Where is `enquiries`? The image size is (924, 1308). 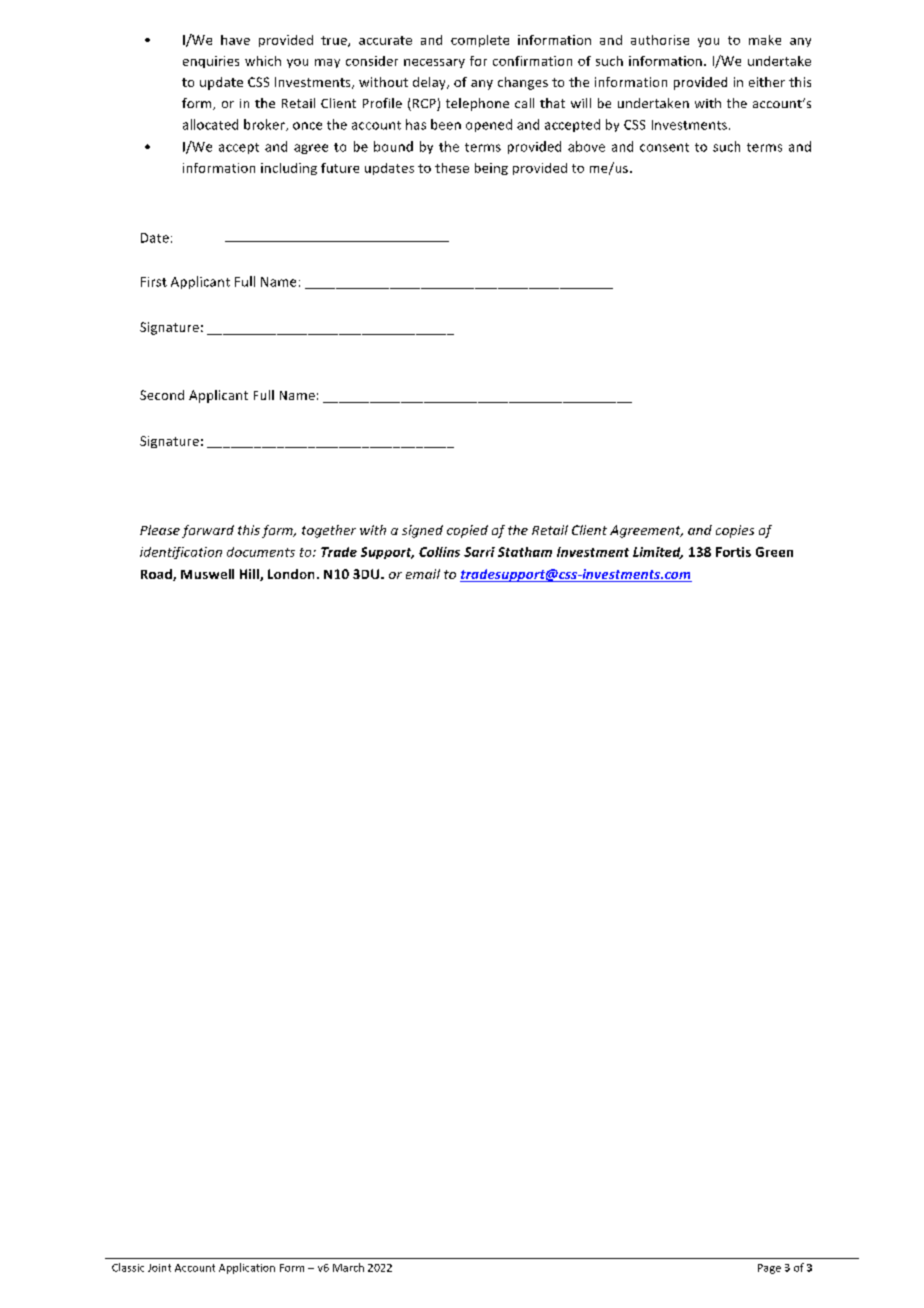
enquiries is located at coordinates (211, 62).
